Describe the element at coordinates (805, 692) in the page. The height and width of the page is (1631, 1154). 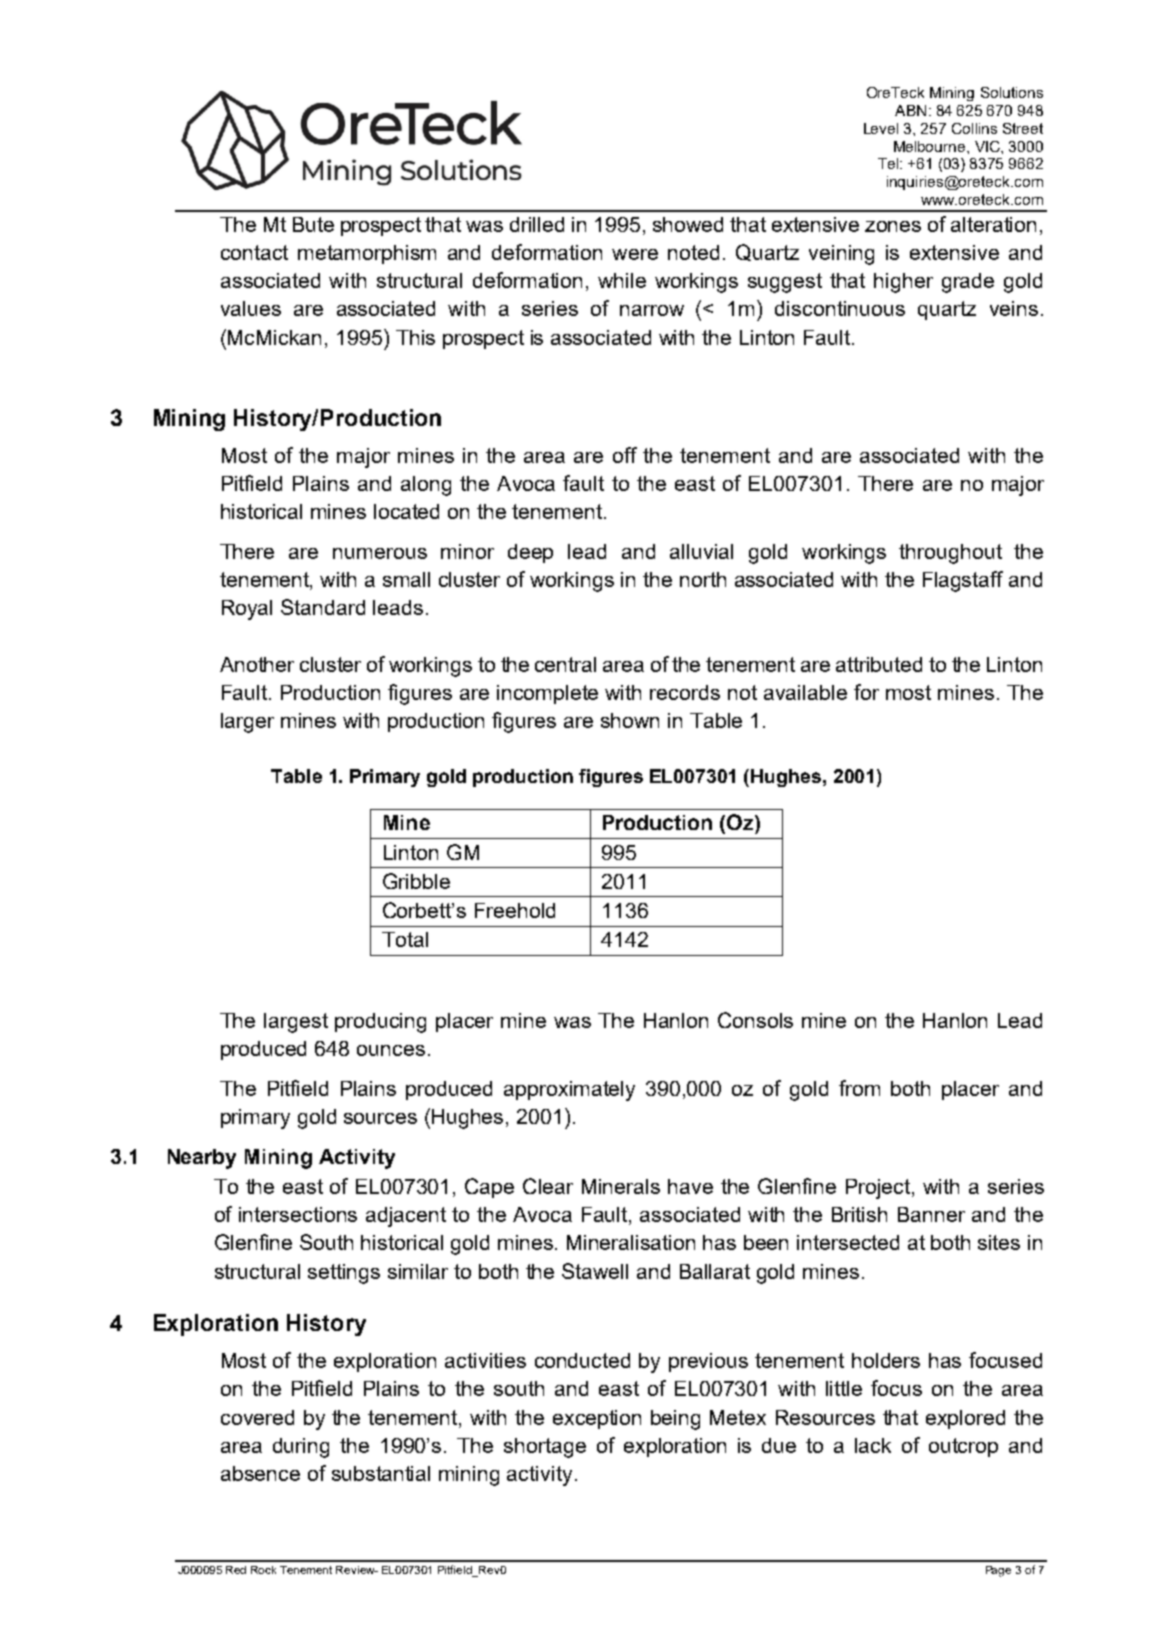
I see `available` at that location.
